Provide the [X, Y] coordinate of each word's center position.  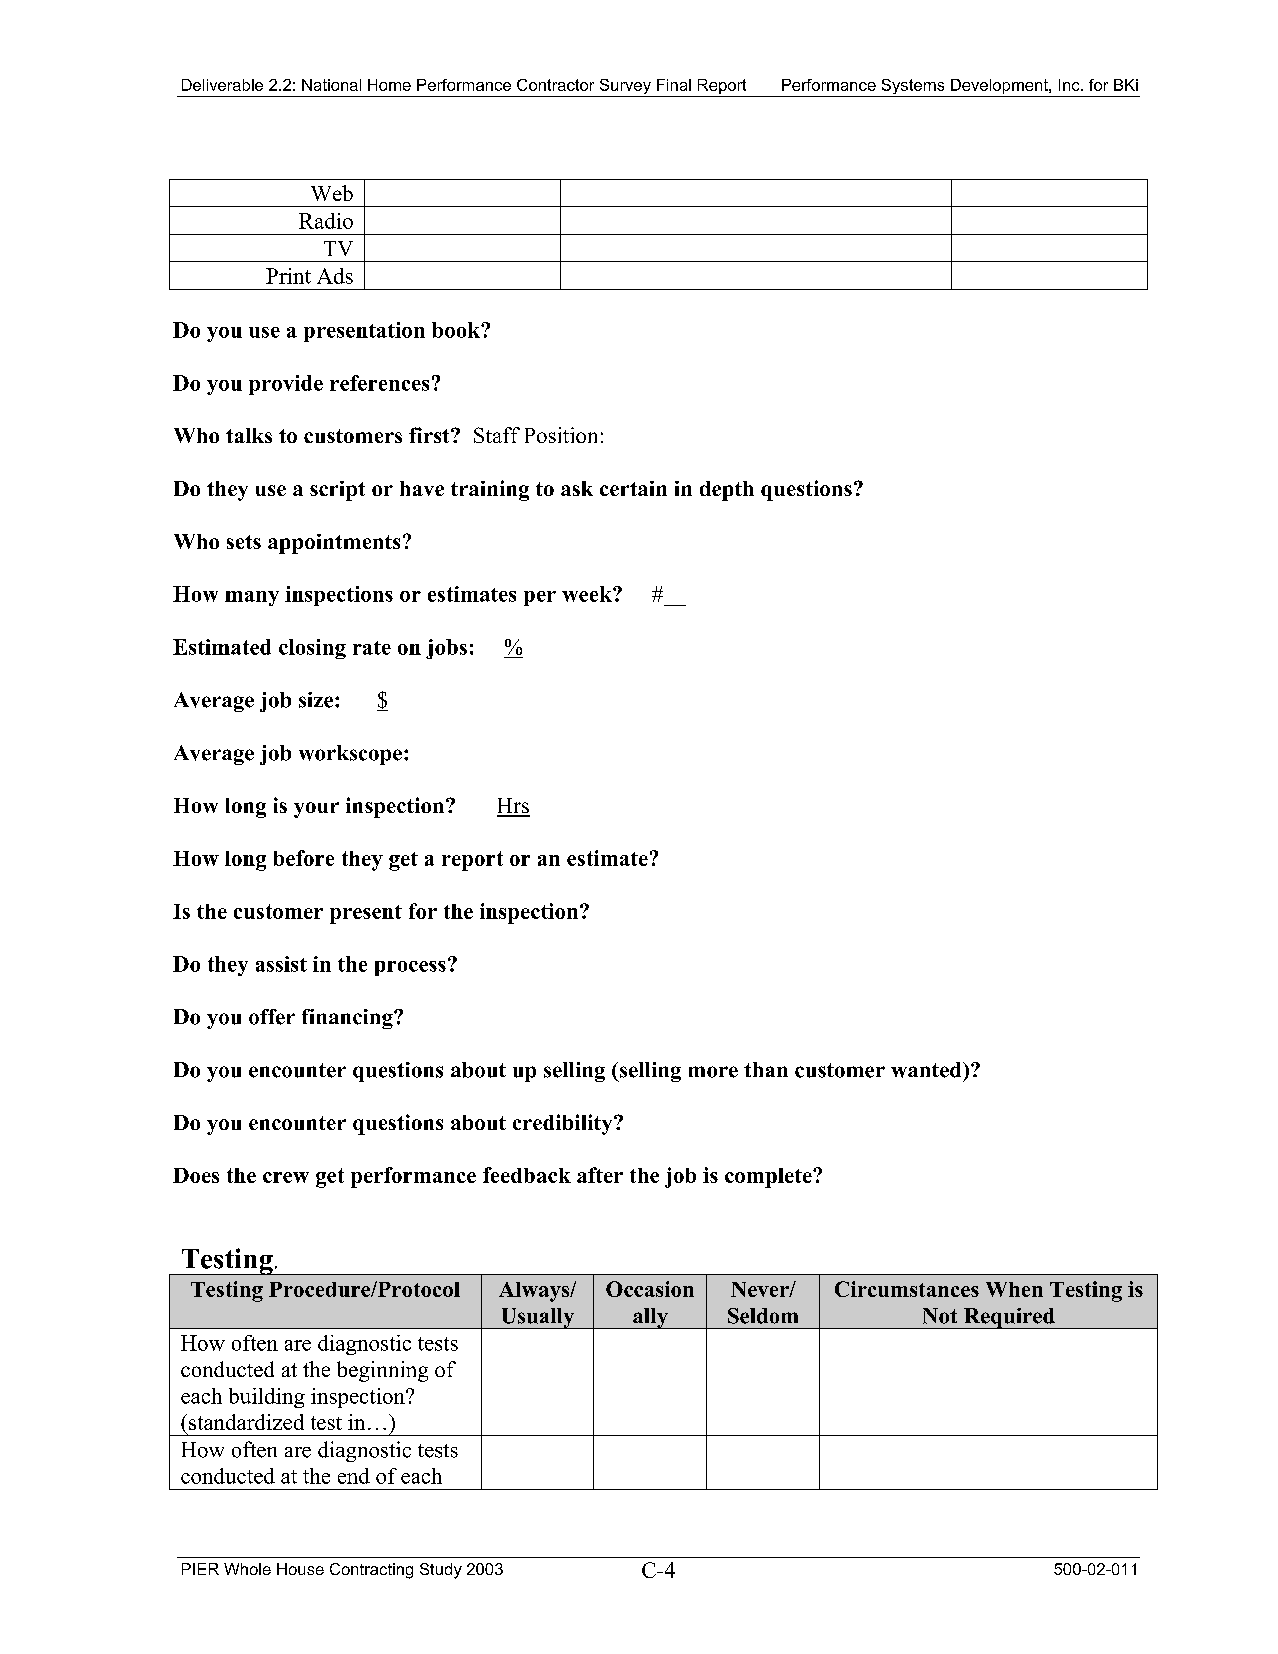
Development [1000, 86]
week [588, 594]
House [300, 1569]
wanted [927, 1070]
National [331, 85]
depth [727, 491]
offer [272, 1017]
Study [441, 1571]
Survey [625, 88]
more [713, 1072]
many [252, 598]
